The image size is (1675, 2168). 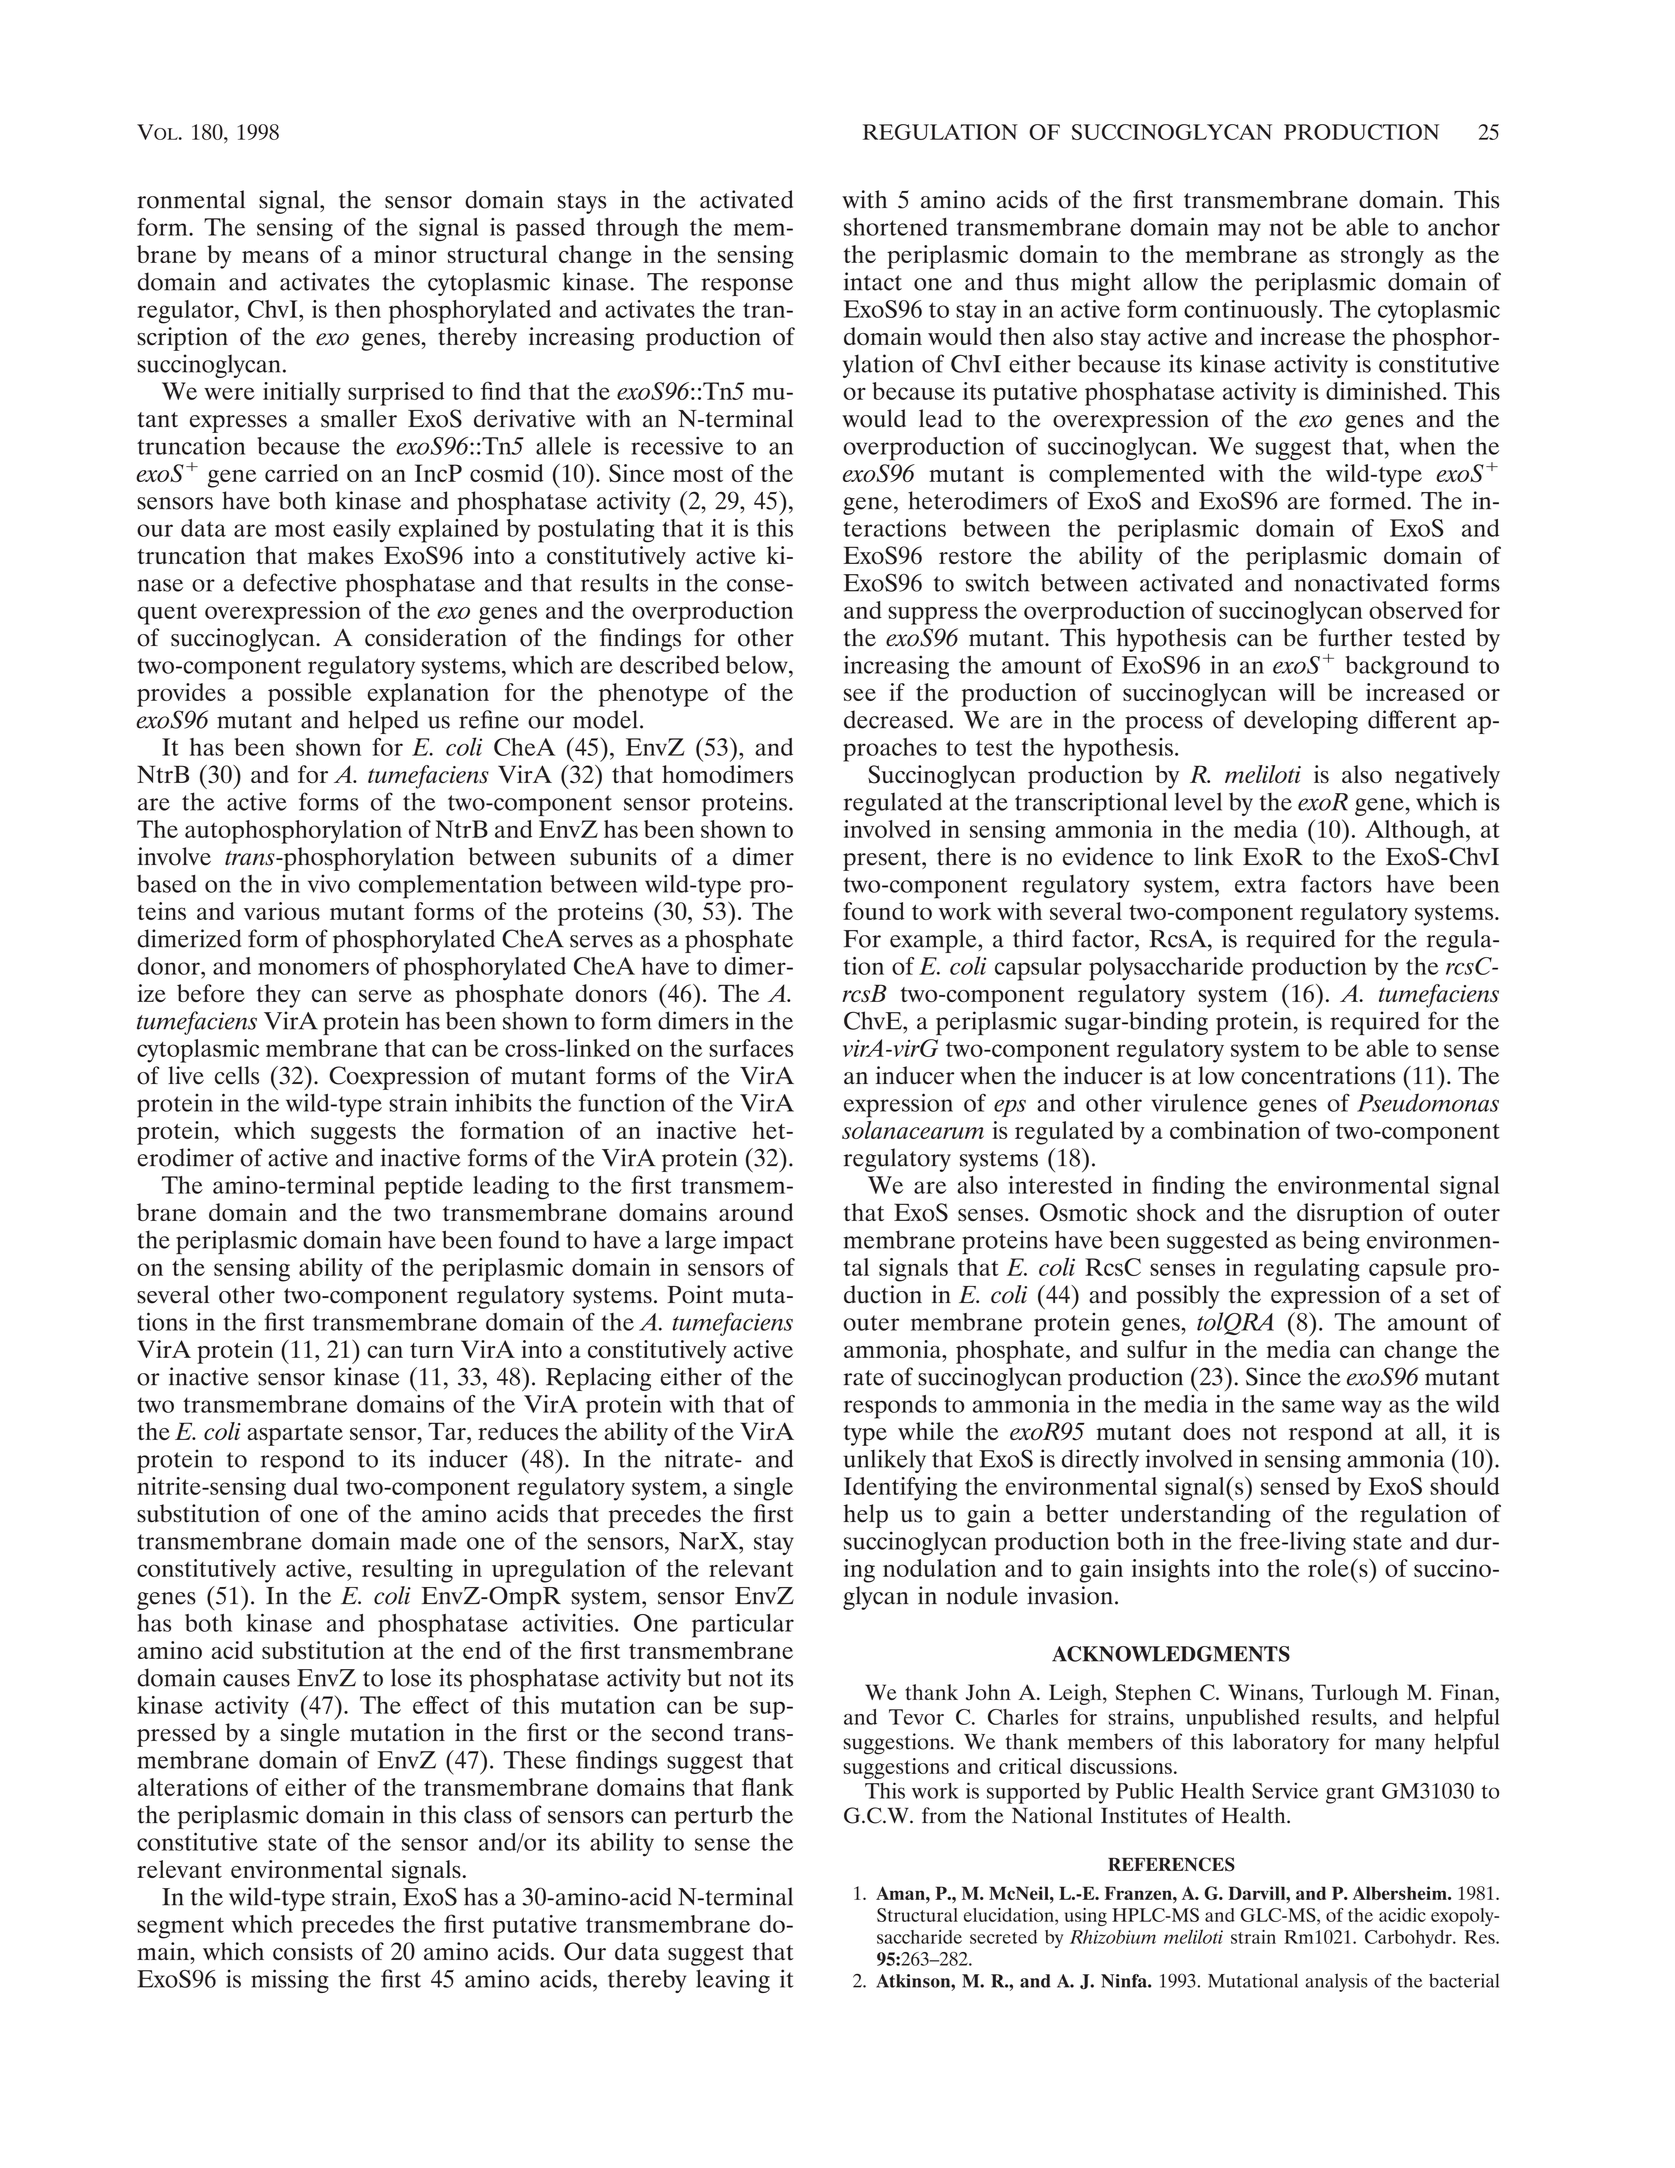 What do you see at coordinates (751, 1048) in the document?
I see `surfaces` at bounding box center [751, 1048].
